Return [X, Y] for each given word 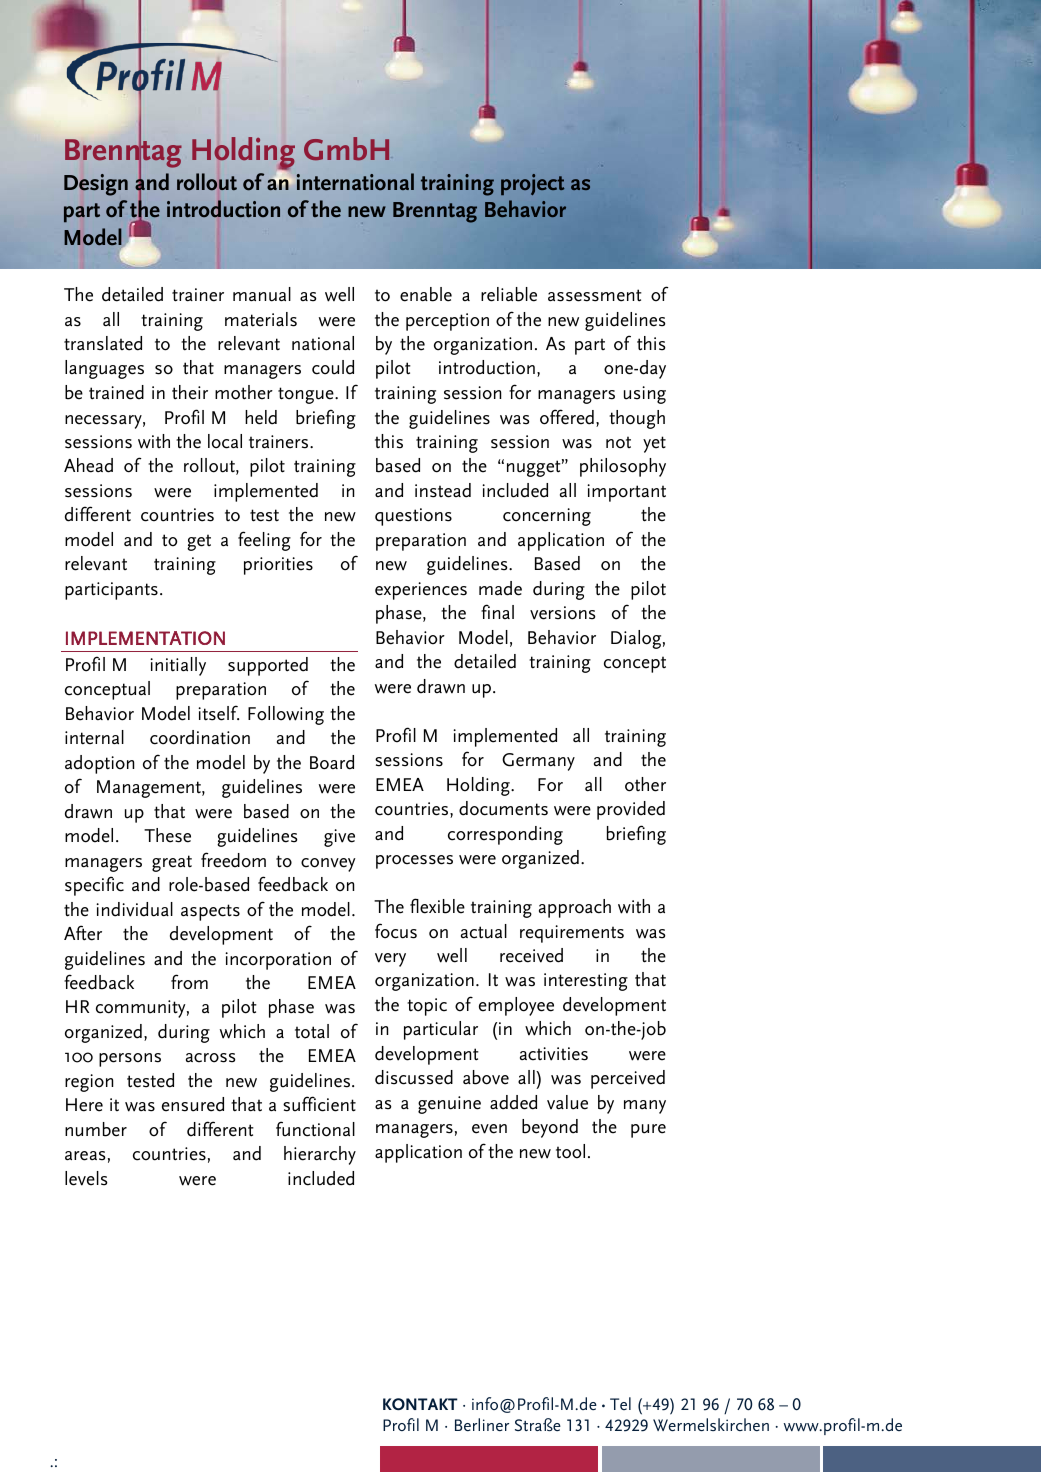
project [533, 184]
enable [426, 294]
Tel [620, 1403]
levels [86, 1178]
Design [96, 185]
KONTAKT [420, 1404]
